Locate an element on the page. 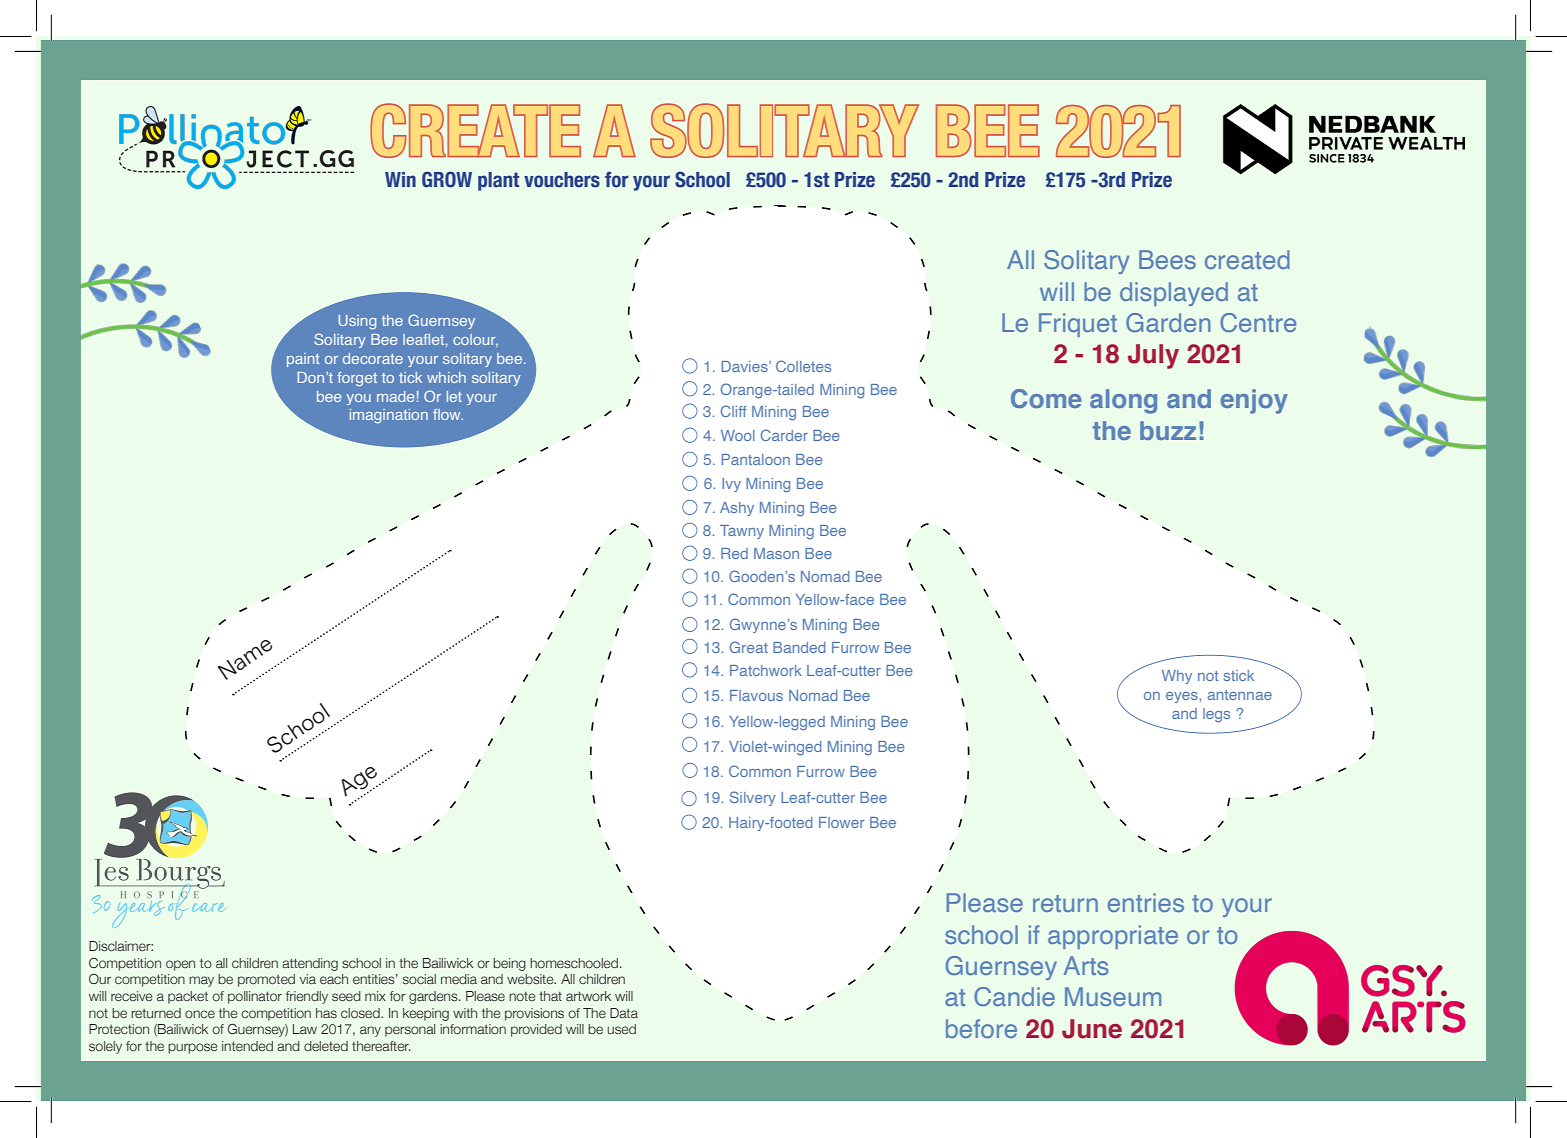  along is located at coordinates (1123, 401).
